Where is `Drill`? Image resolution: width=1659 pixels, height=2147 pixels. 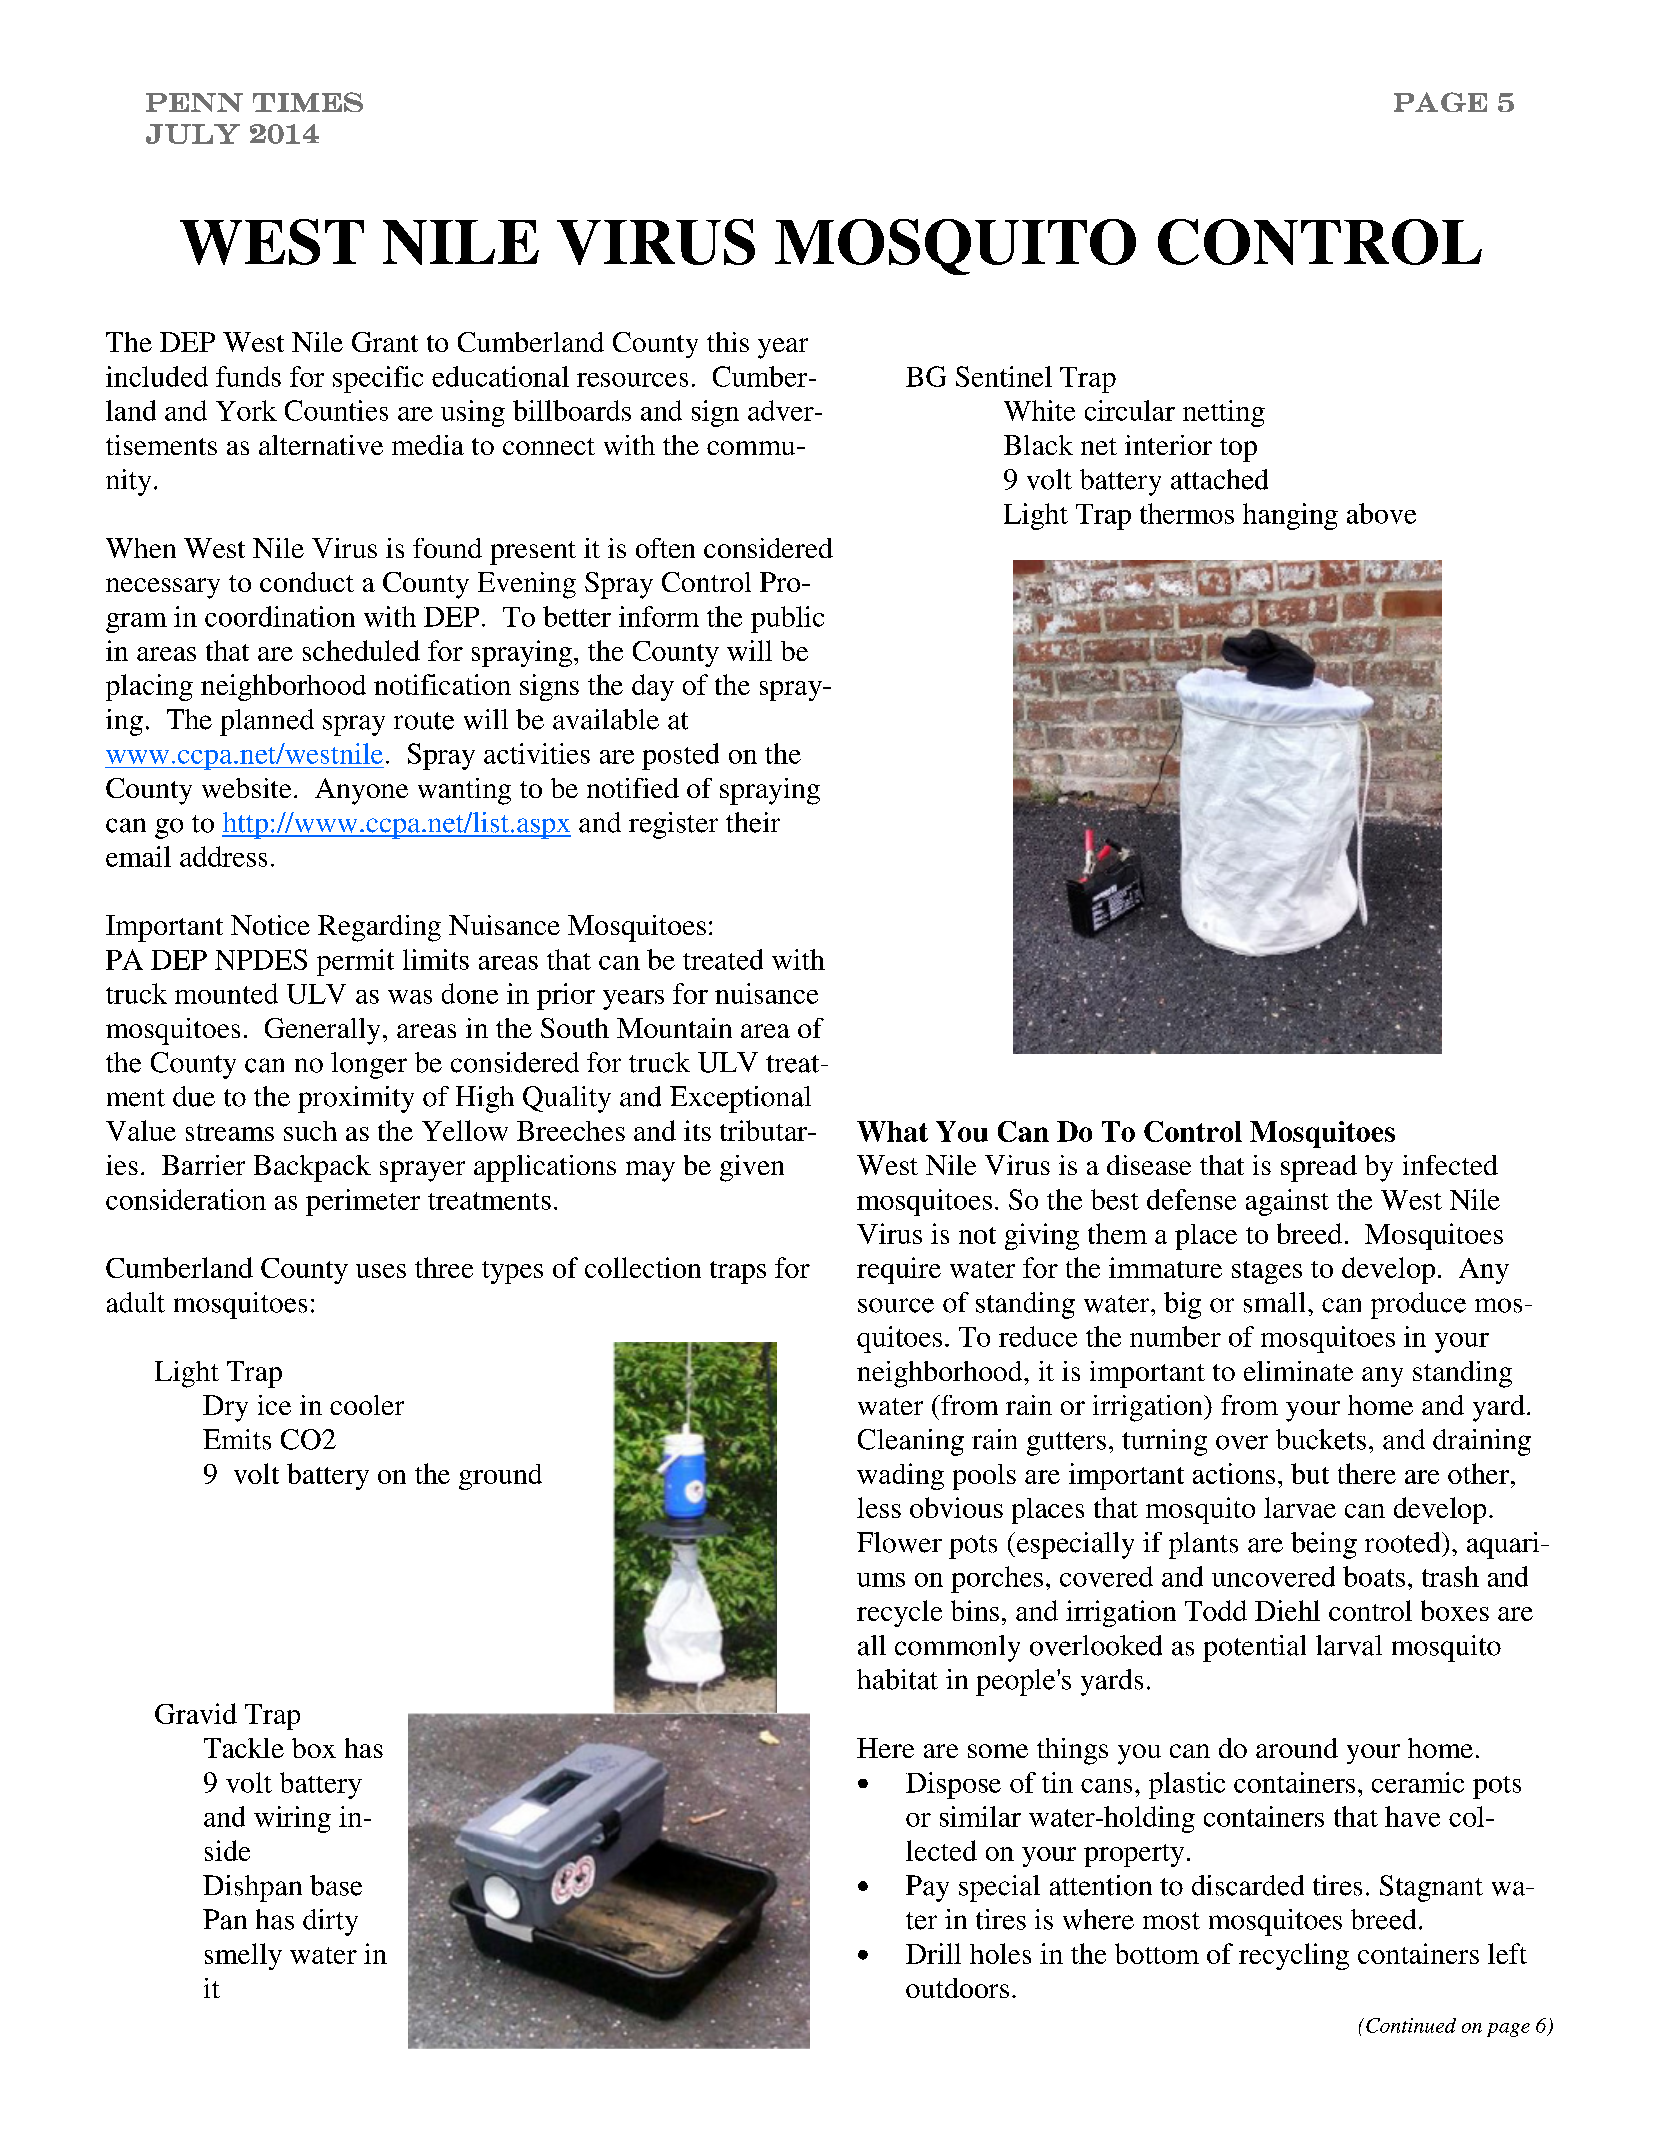 Drill is located at coordinates (933, 1953).
